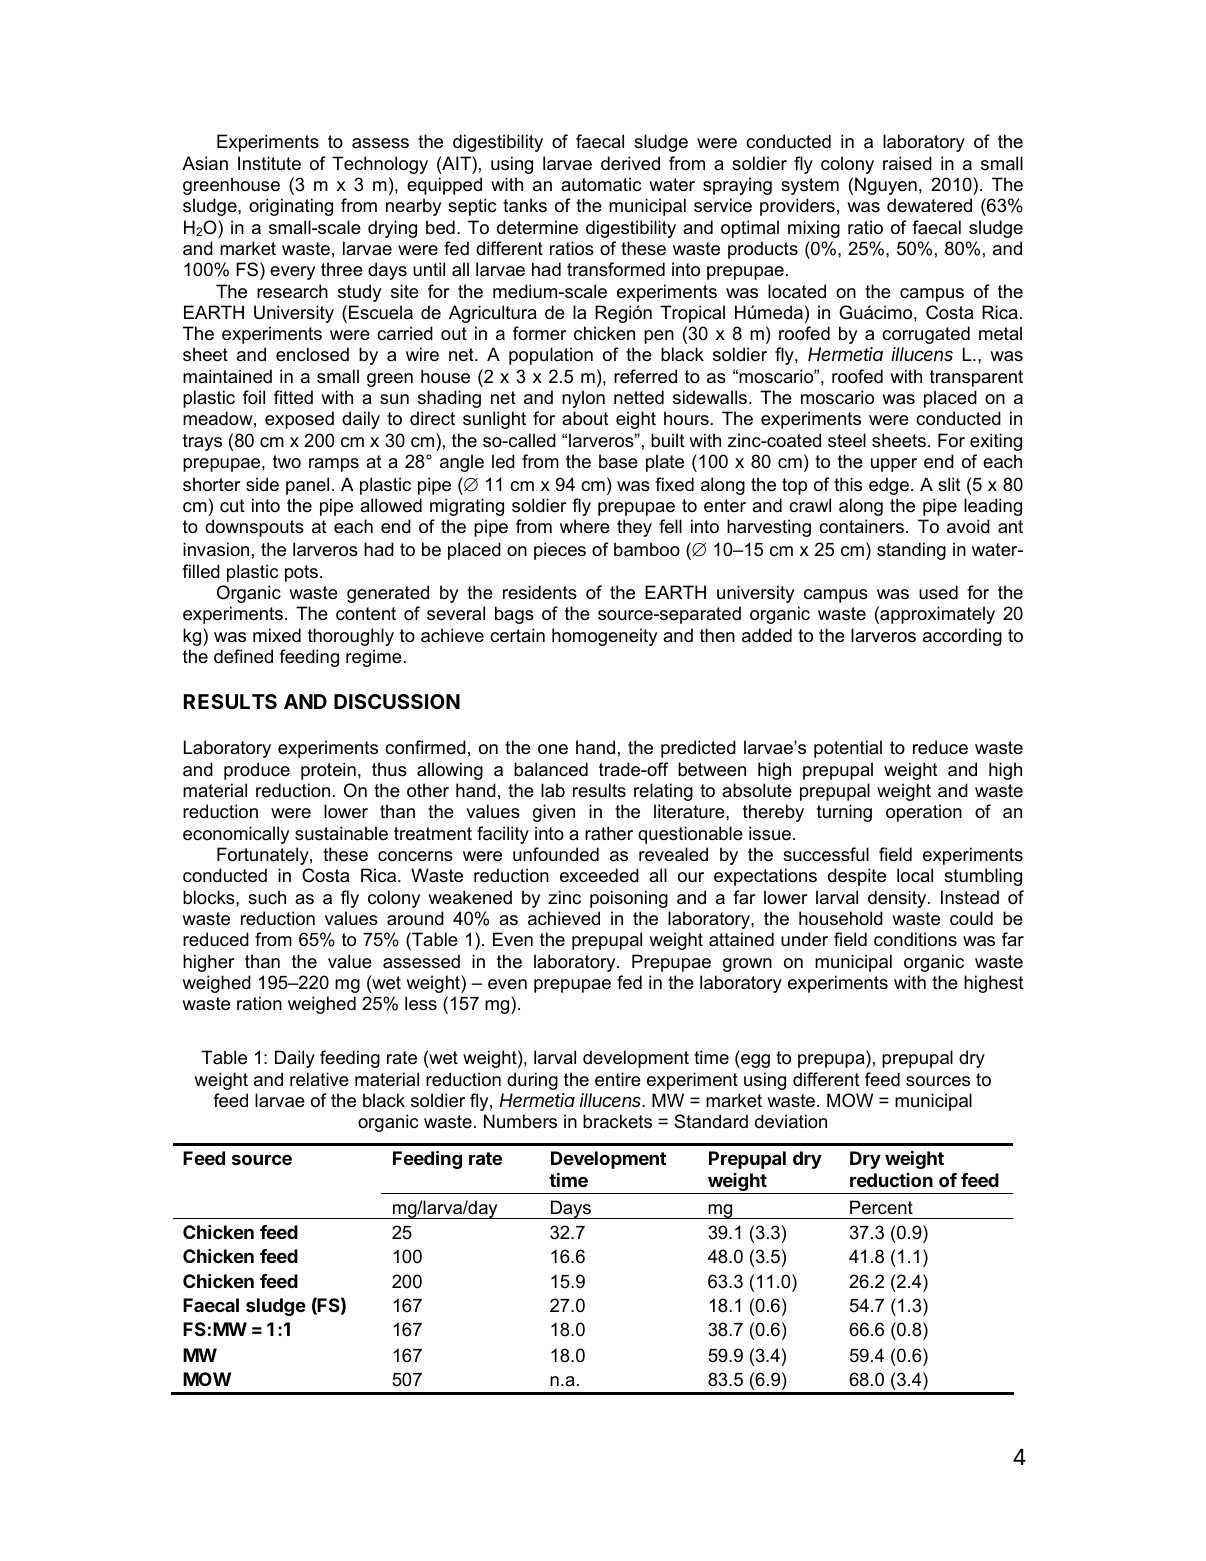  Describe the element at coordinates (299, 420) in the screenshot. I see `exposed` at that location.
